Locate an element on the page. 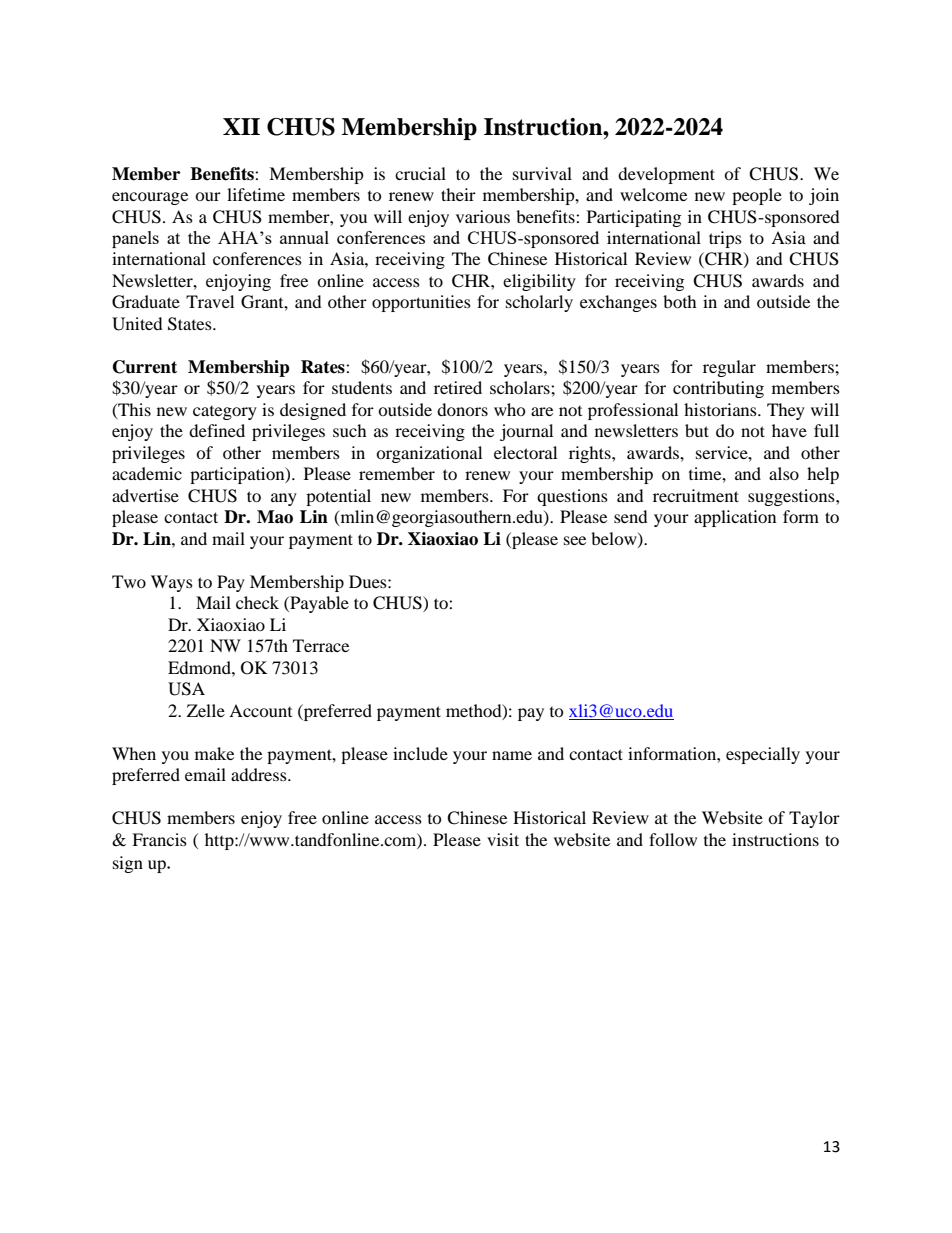 Image resolution: width=952 pixels, height=1233 pixels. especially is located at coordinates (763, 755).
